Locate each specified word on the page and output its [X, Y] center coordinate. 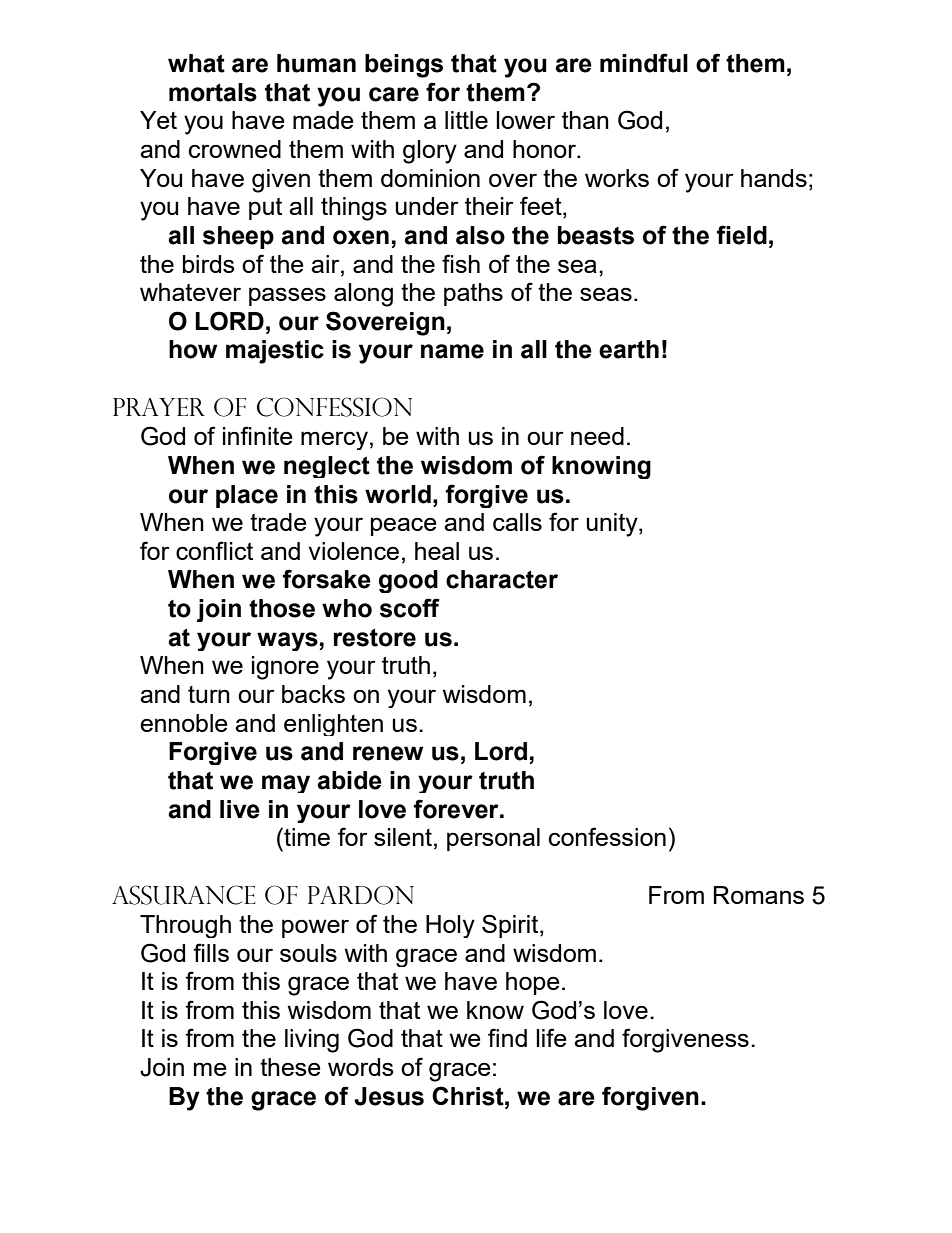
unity [613, 525]
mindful [644, 63]
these [290, 1067]
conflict [214, 550]
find [507, 1037]
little [466, 120]
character [502, 579]
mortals [213, 92]
